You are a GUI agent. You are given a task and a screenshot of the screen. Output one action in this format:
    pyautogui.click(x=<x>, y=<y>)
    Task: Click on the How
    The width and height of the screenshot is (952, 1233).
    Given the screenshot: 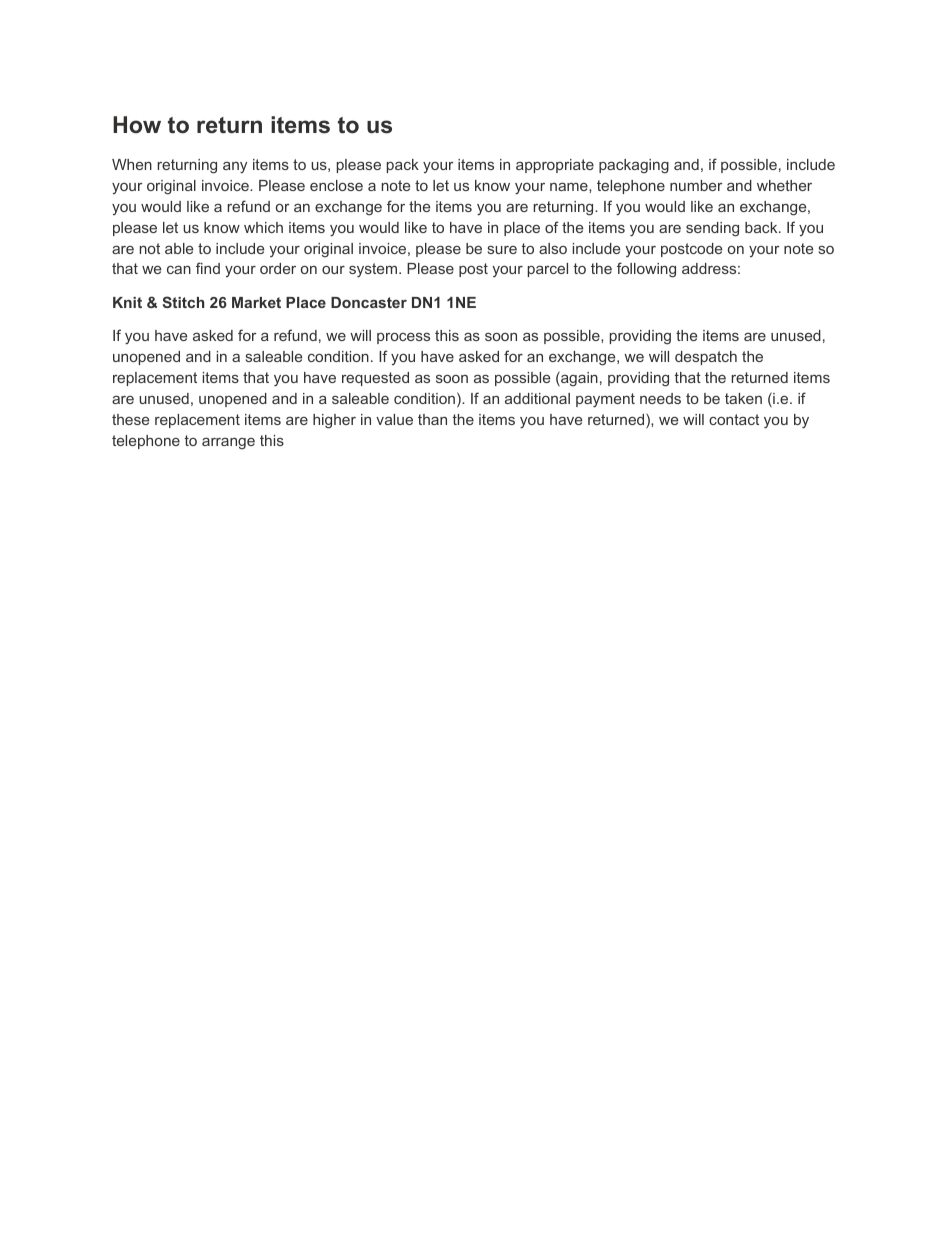 What is the action you would take?
    pyautogui.click(x=137, y=124)
